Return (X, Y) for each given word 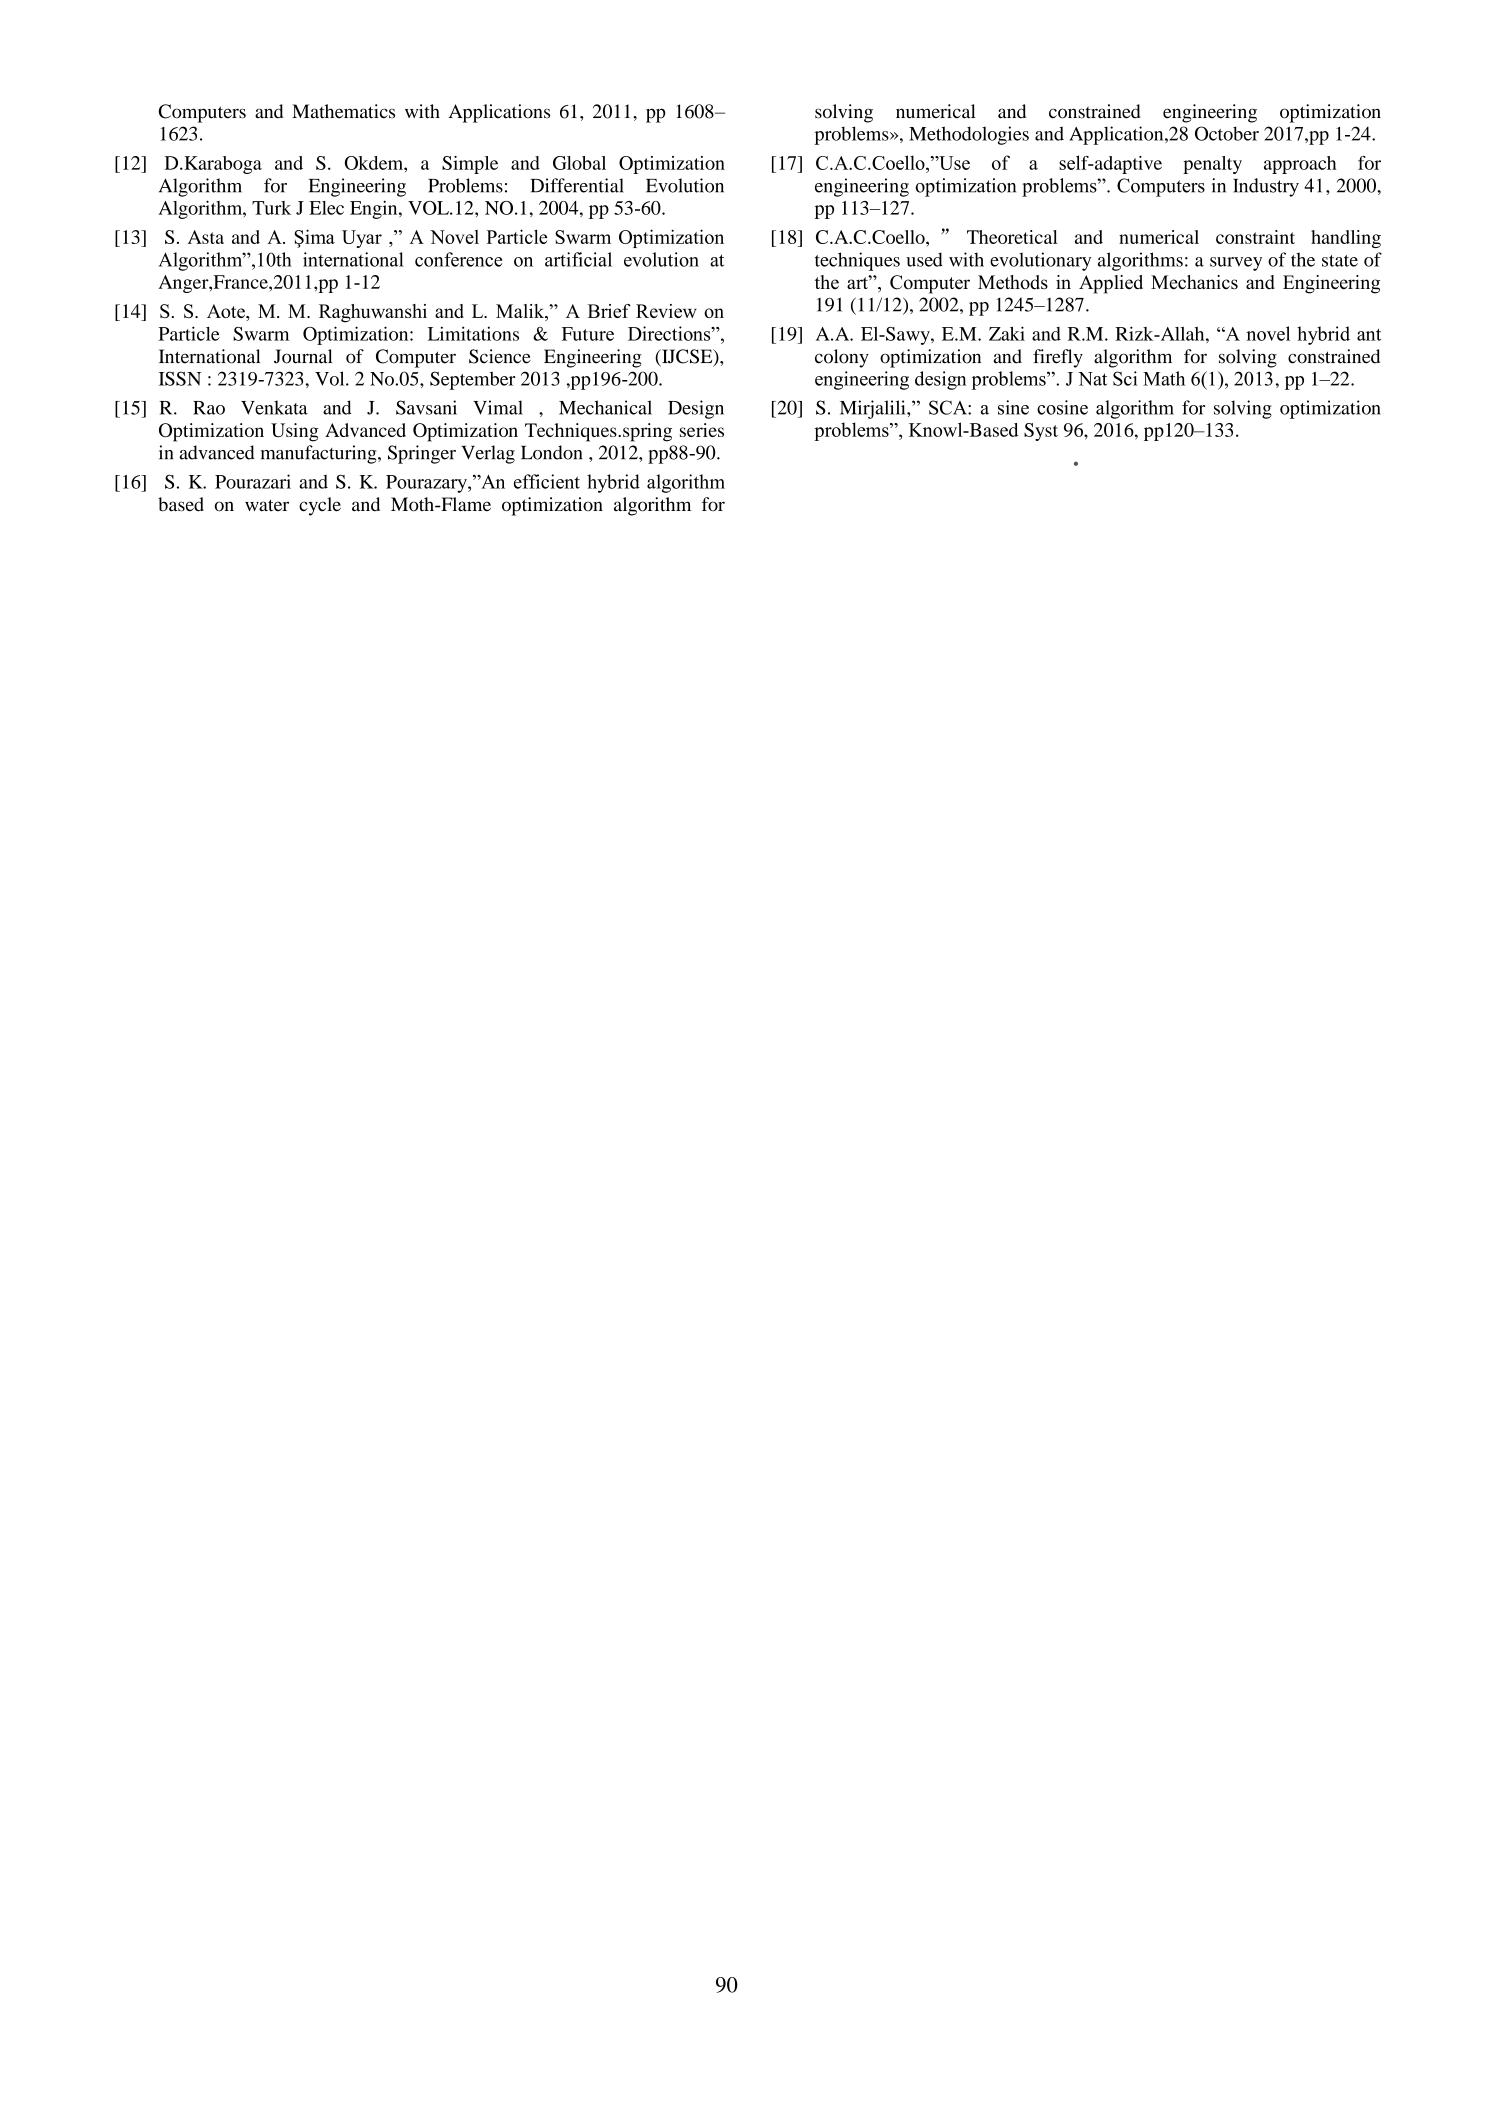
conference (458, 259)
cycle (320, 506)
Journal (303, 356)
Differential (577, 185)
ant (1369, 334)
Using (295, 432)
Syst (1041, 432)
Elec (326, 208)
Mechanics (1194, 282)
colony (842, 358)
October (1227, 133)
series (702, 430)
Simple (470, 165)
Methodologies (969, 135)
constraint (1255, 237)
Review (666, 311)
